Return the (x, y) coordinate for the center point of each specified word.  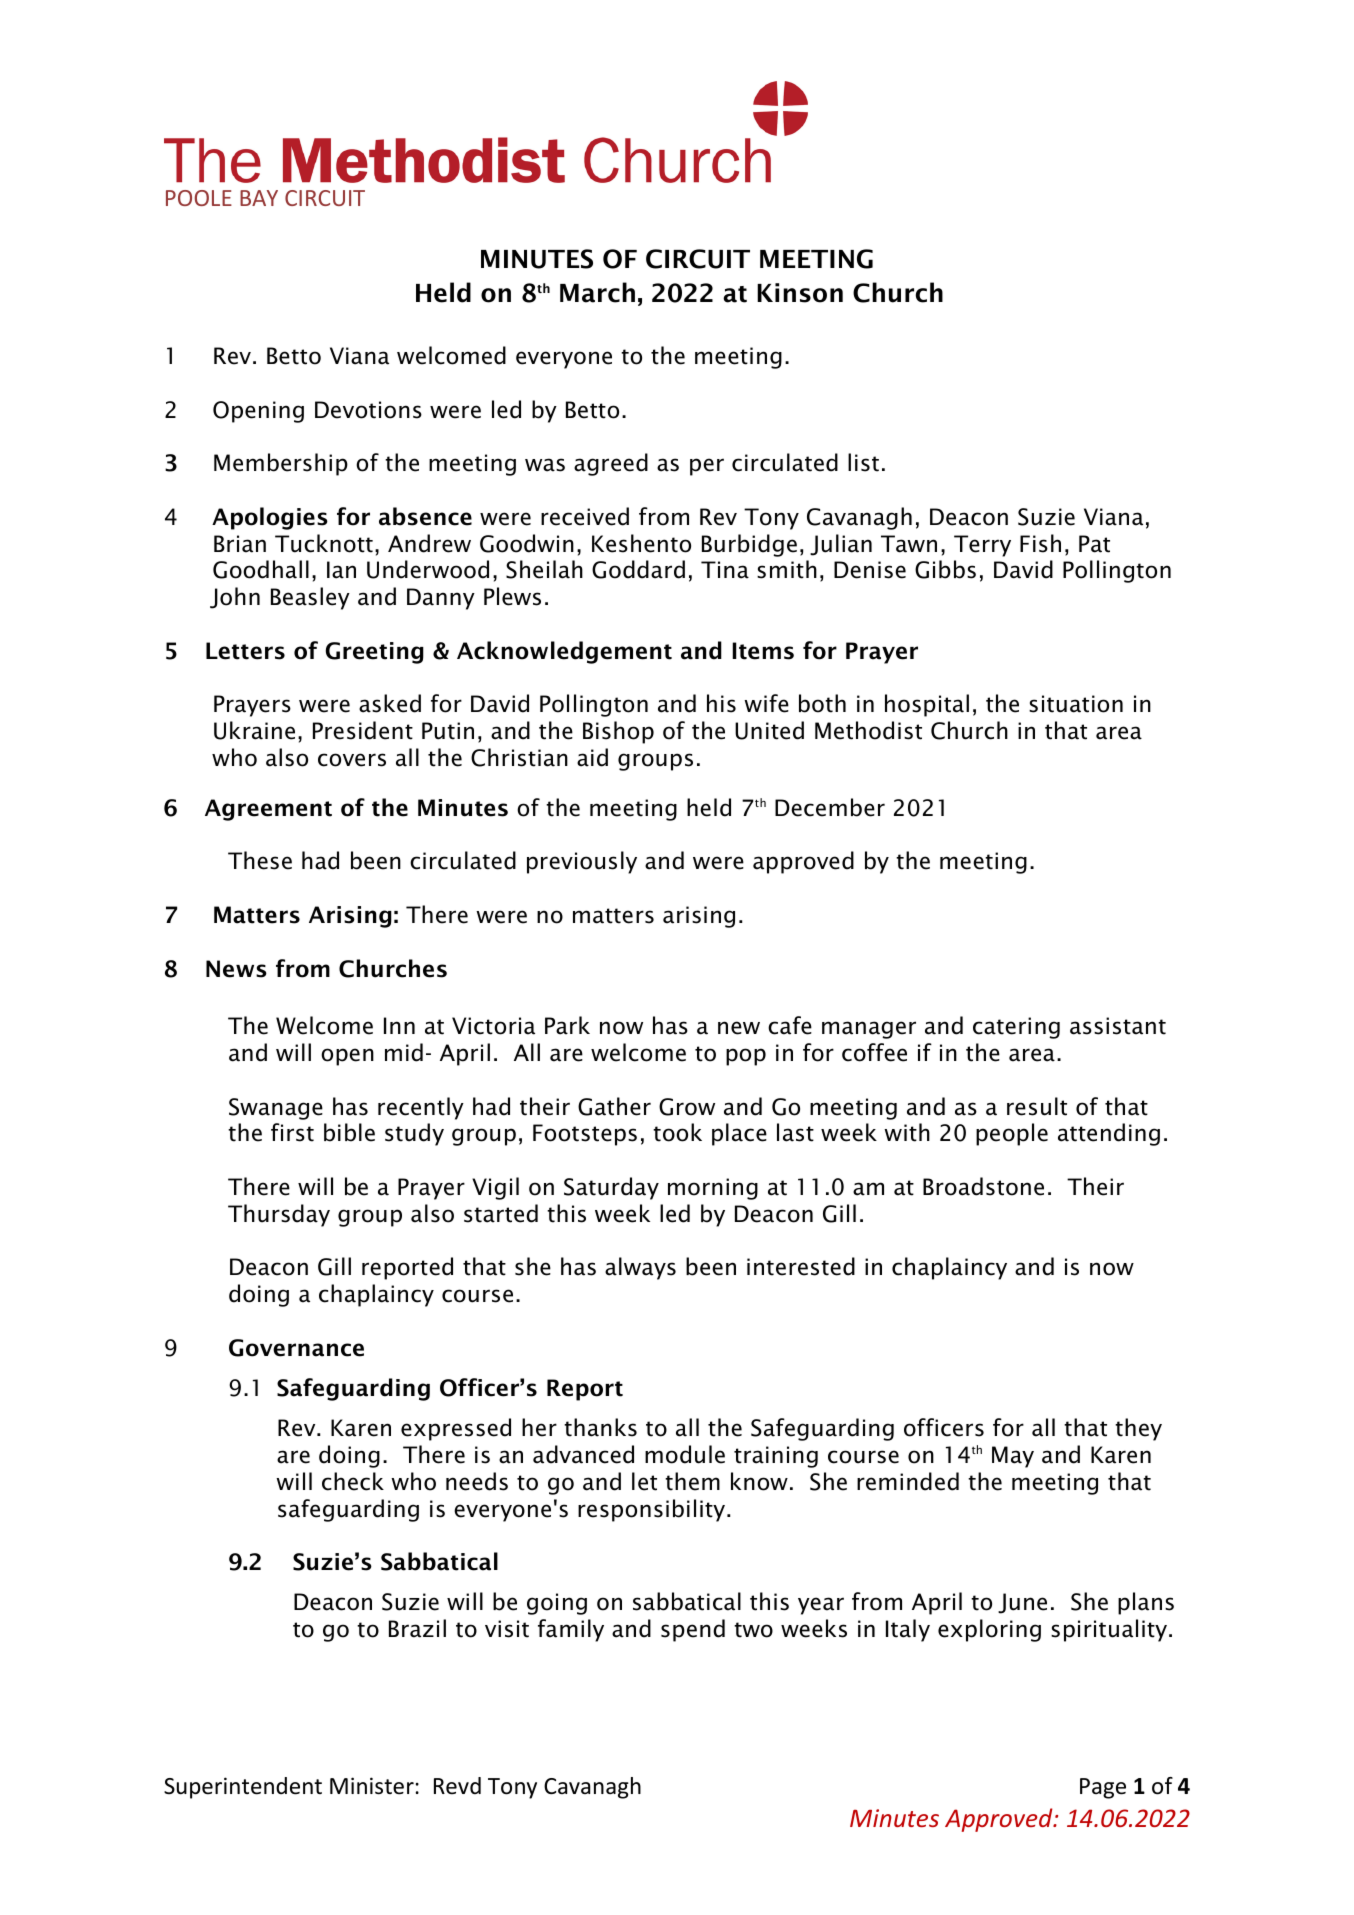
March (597, 292)
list (863, 462)
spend (693, 1630)
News (236, 969)
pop (746, 1057)
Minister (372, 1786)
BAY (259, 198)
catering (1016, 1028)
